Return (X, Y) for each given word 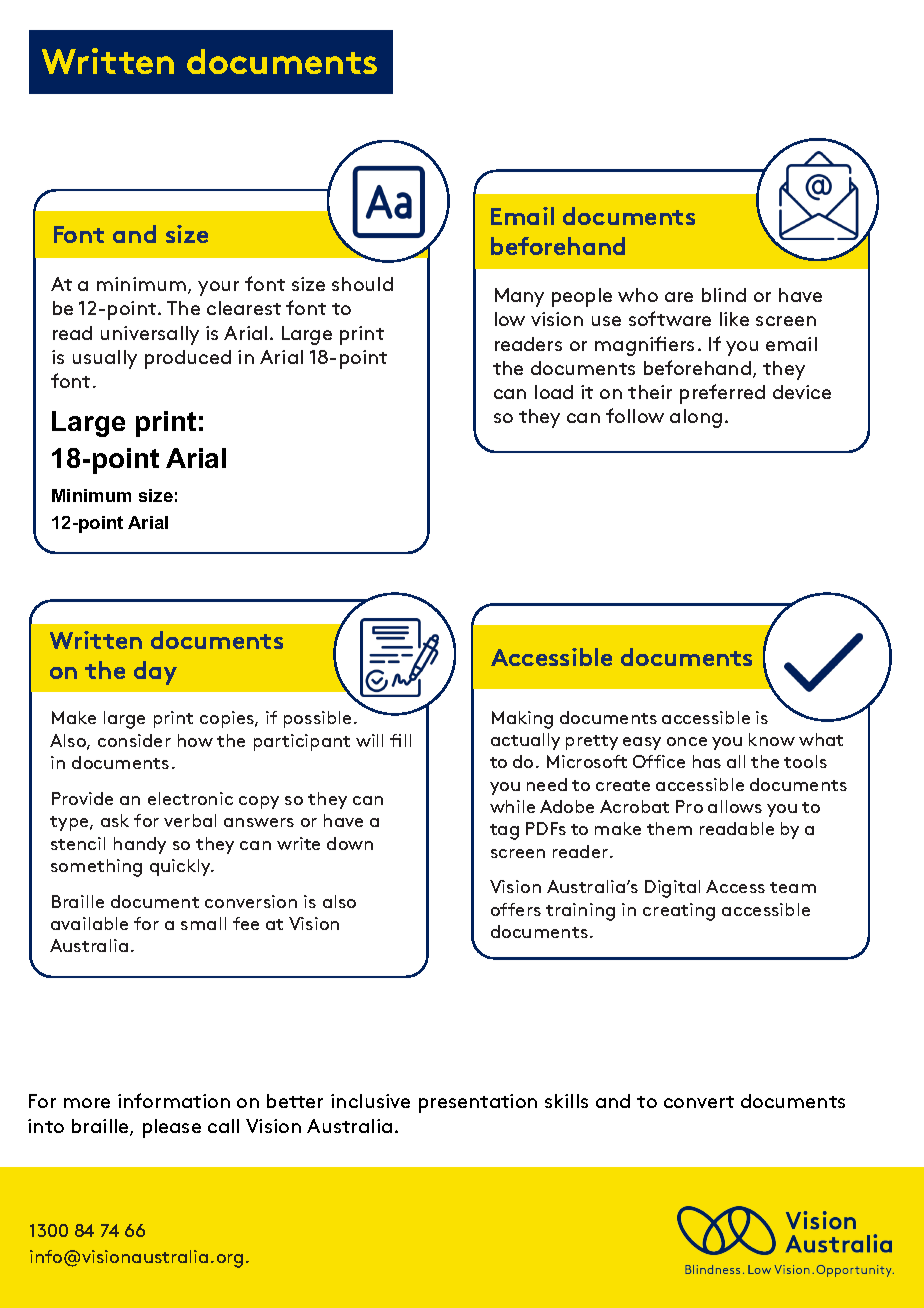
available (89, 923)
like (734, 319)
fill (400, 740)
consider (134, 740)
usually (105, 359)
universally (150, 335)
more (87, 1103)
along (696, 418)
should (362, 284)
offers (516, 909)
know (772, 739)
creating (679, 912)
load (554, 392)
